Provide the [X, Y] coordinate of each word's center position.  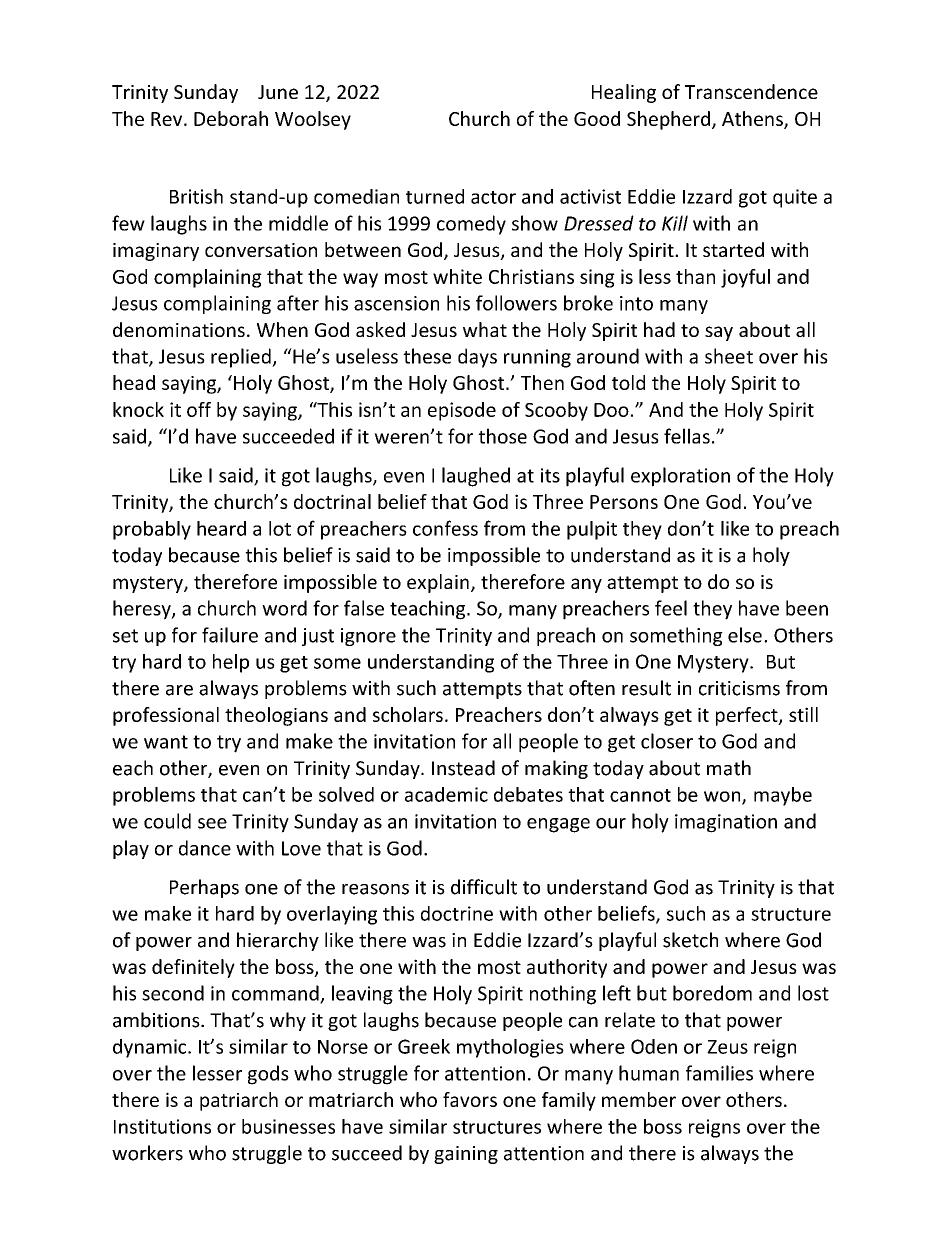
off [199, 409]
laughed [476, 477]
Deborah [231, 118]
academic [446, 794]
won [723, 797]
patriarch [239, 1101]
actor [493, 197]
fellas [687, 436]
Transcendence [751, 91]
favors [470, 1099]
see [212, 823]
